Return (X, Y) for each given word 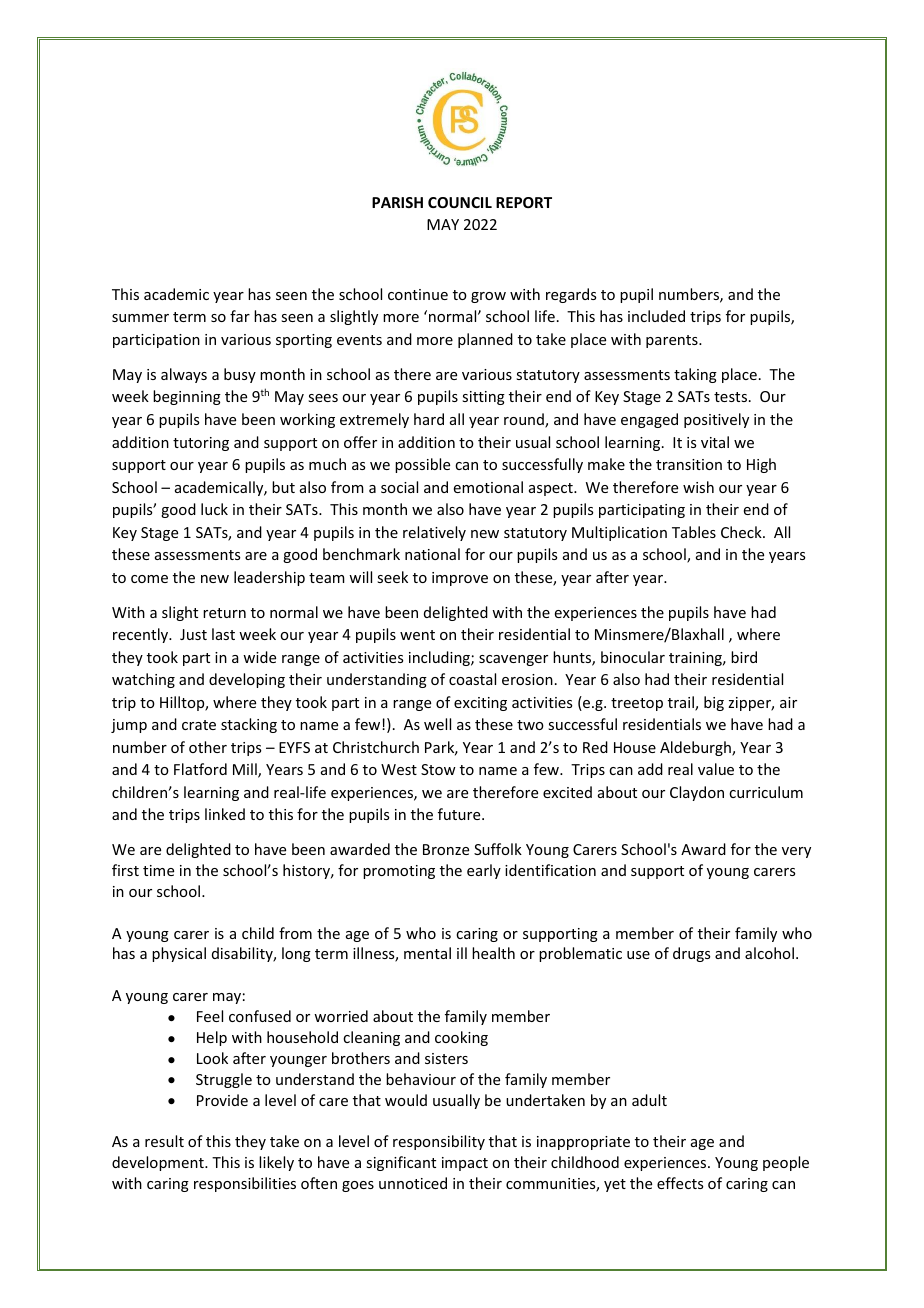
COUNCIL (460, 202)
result (164, 1141)
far (240, 316)
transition (689, 464)
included (656, 316)
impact (465, 1164)
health (493, 953)
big (714, 703)
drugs (691, 954)
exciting (480, 704)
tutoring (201, 444)
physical (179, 954)
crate (199, 725)
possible (422, 465)
